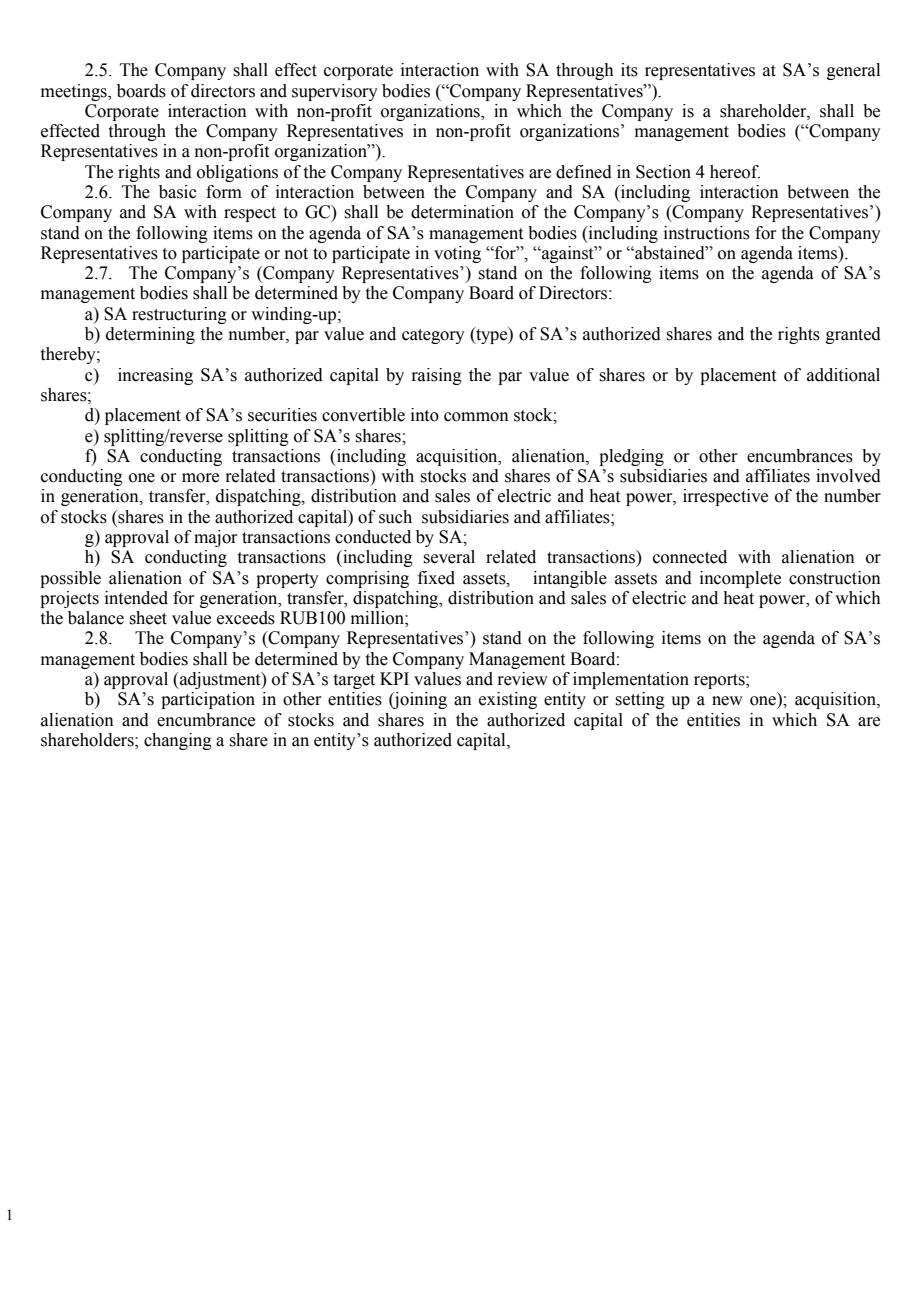  Describe the element at coordinates (215, 538) in the document. I see `major` at that location.
